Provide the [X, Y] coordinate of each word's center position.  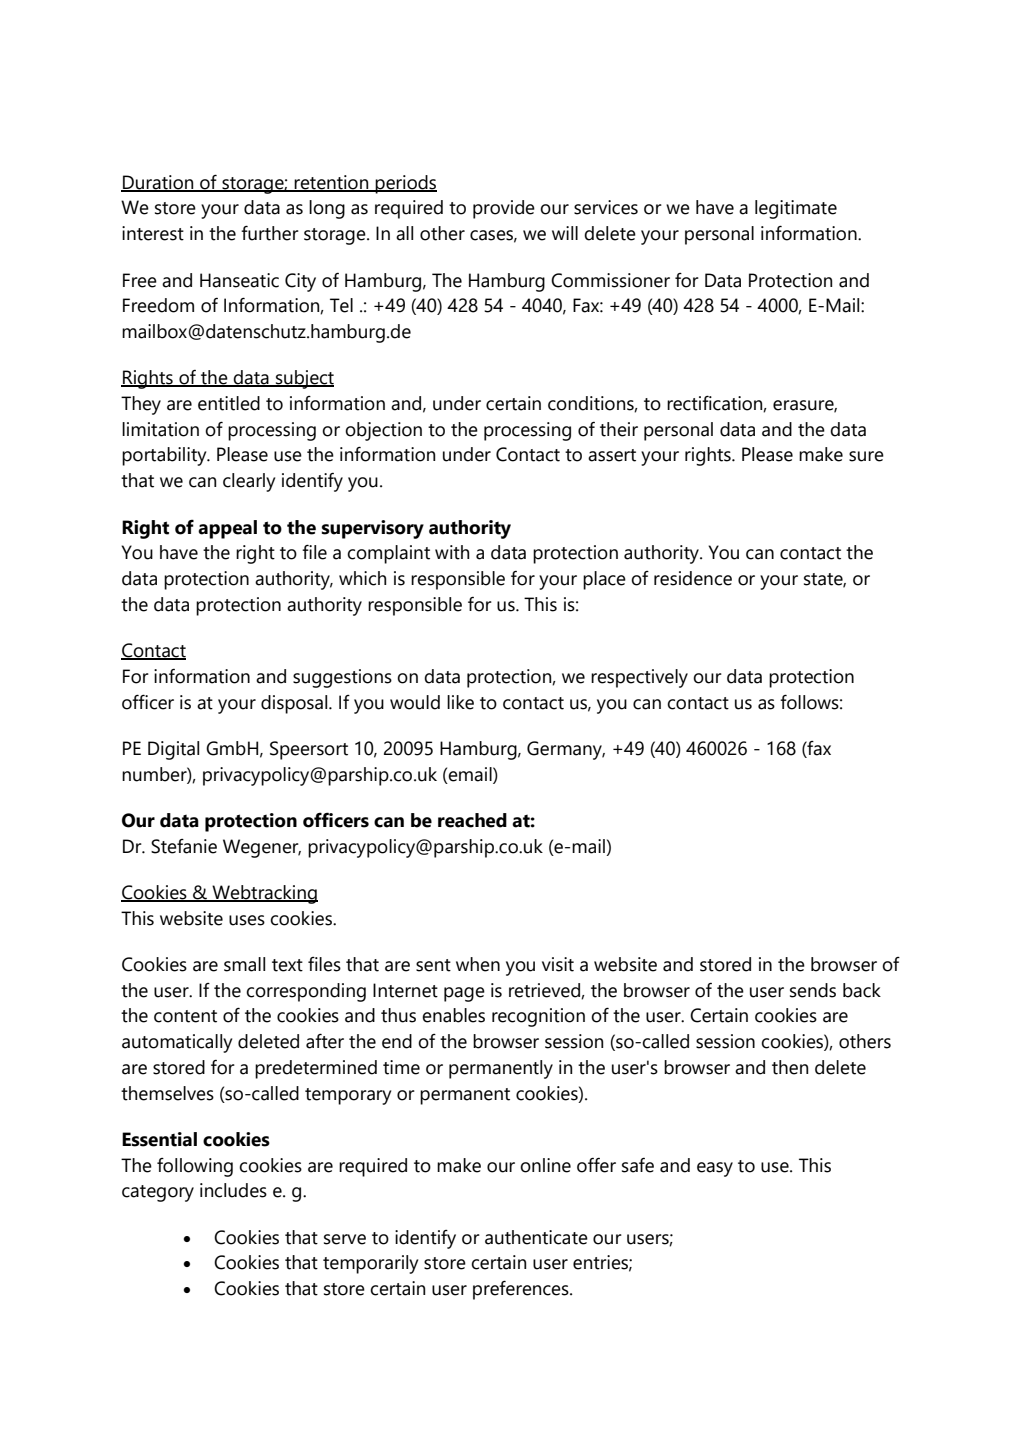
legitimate [796, 209]
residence [693, 578]
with [452, 552]
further [270, 233]
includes [233, 1190]
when [478, 964]
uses [247, 920]
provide [504, 209]
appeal [227, 529]
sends [813, 990]
